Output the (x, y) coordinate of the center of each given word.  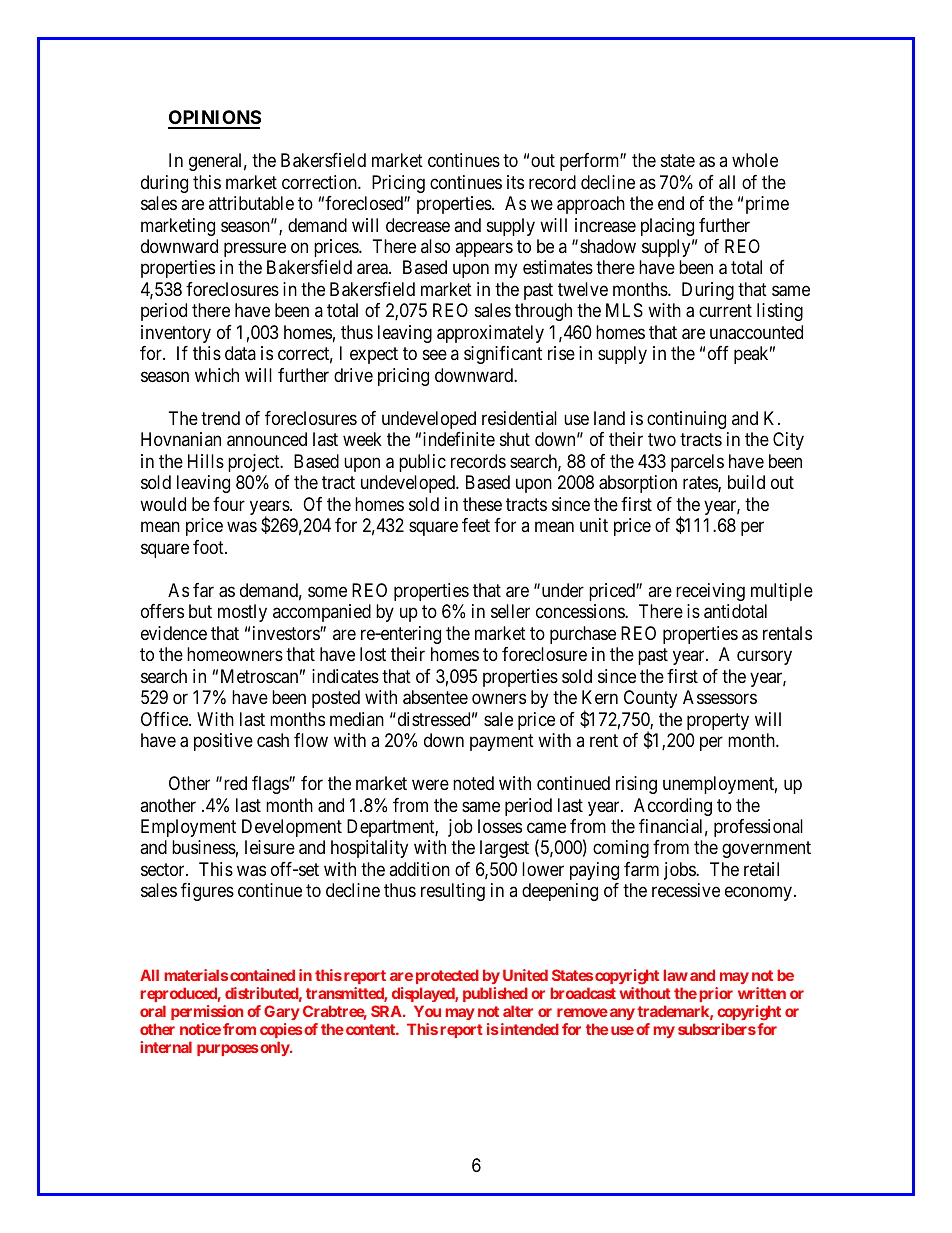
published (495, 994)
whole (755, 160)
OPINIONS (214, 119)
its (515, 182)
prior (716, 994)
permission (207, 1012)
